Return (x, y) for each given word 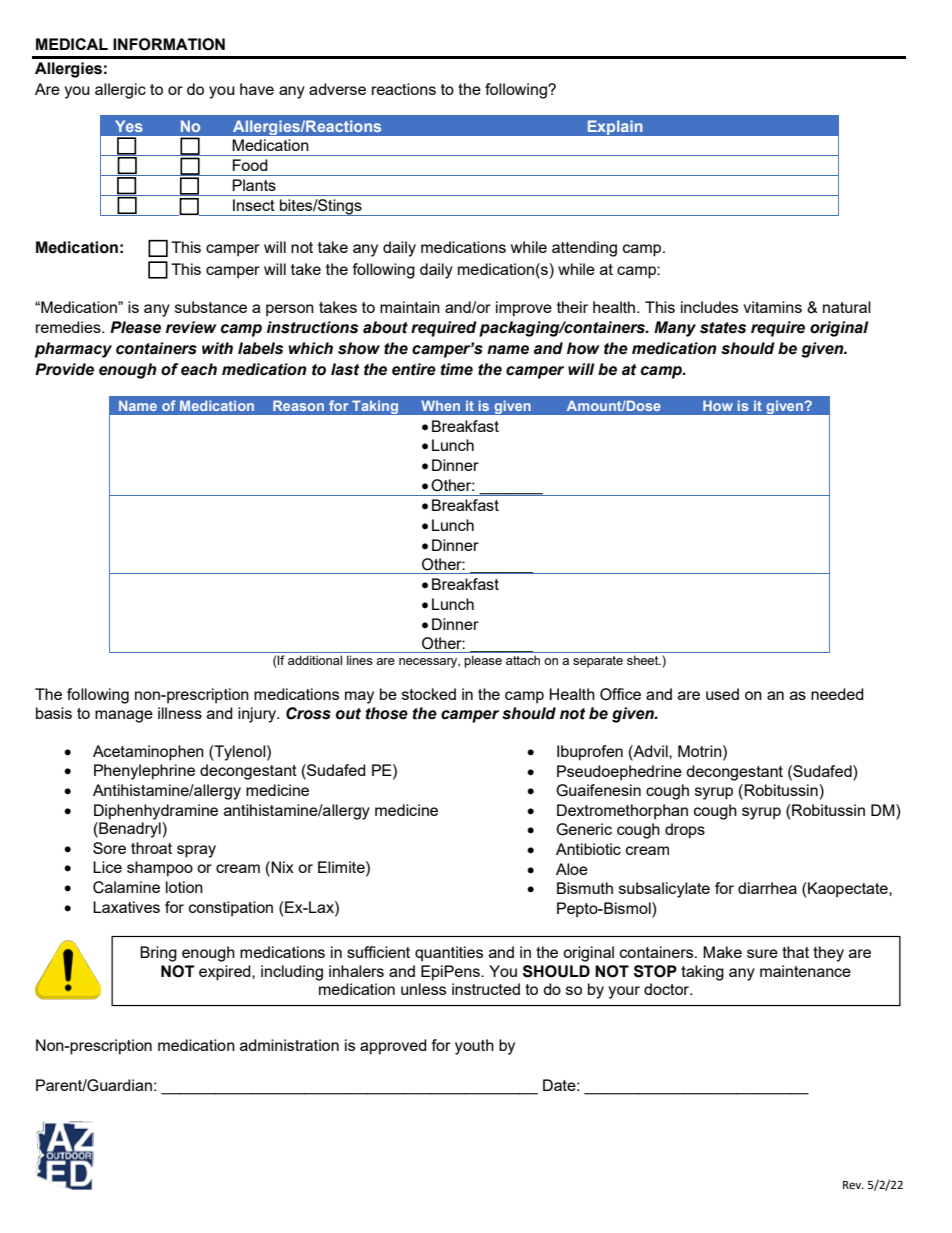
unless (423, 989)
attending (584, 249)
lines (360, 660)
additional (315, 660)
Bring (158, 954)
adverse (337, 89)
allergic (120, 91)
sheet (644, 660)
